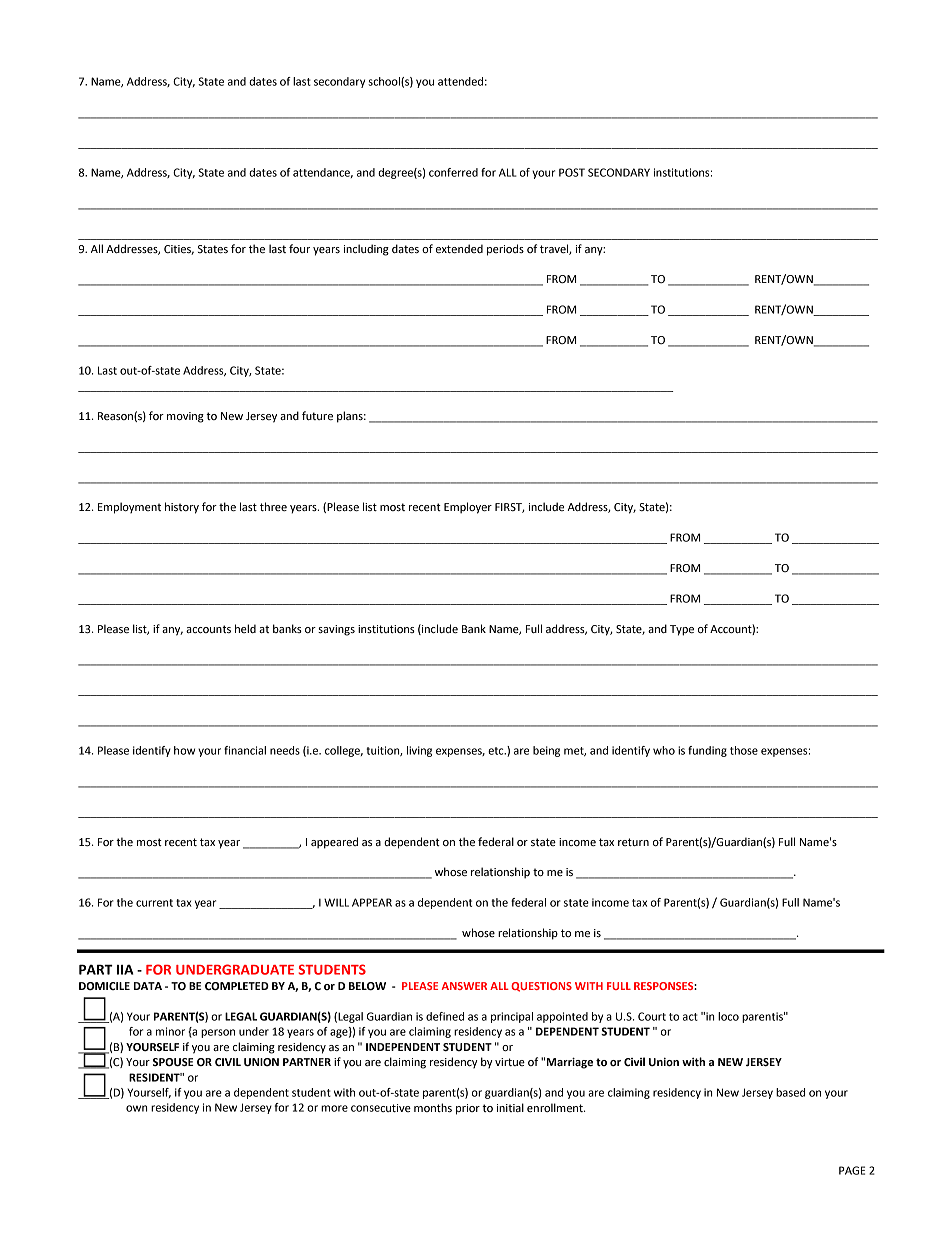 The width and height of the screenshot is (952, 1233). What do you see at coordinates (453, 172) in the screenshot?
I see `conferred` at bounding box center [453, 172].
